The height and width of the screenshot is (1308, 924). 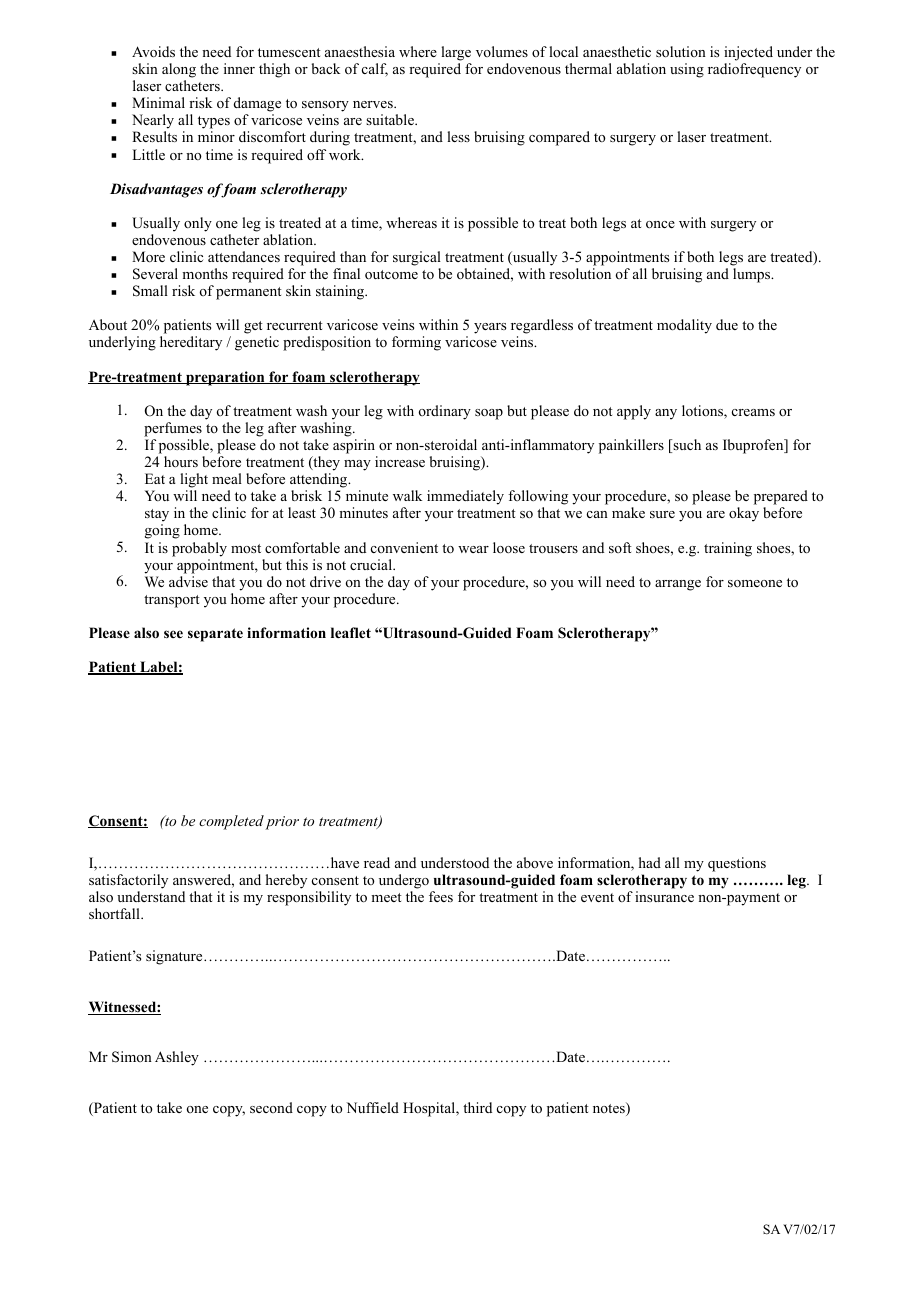 I want to click on along, so click(x=179, y=70).
